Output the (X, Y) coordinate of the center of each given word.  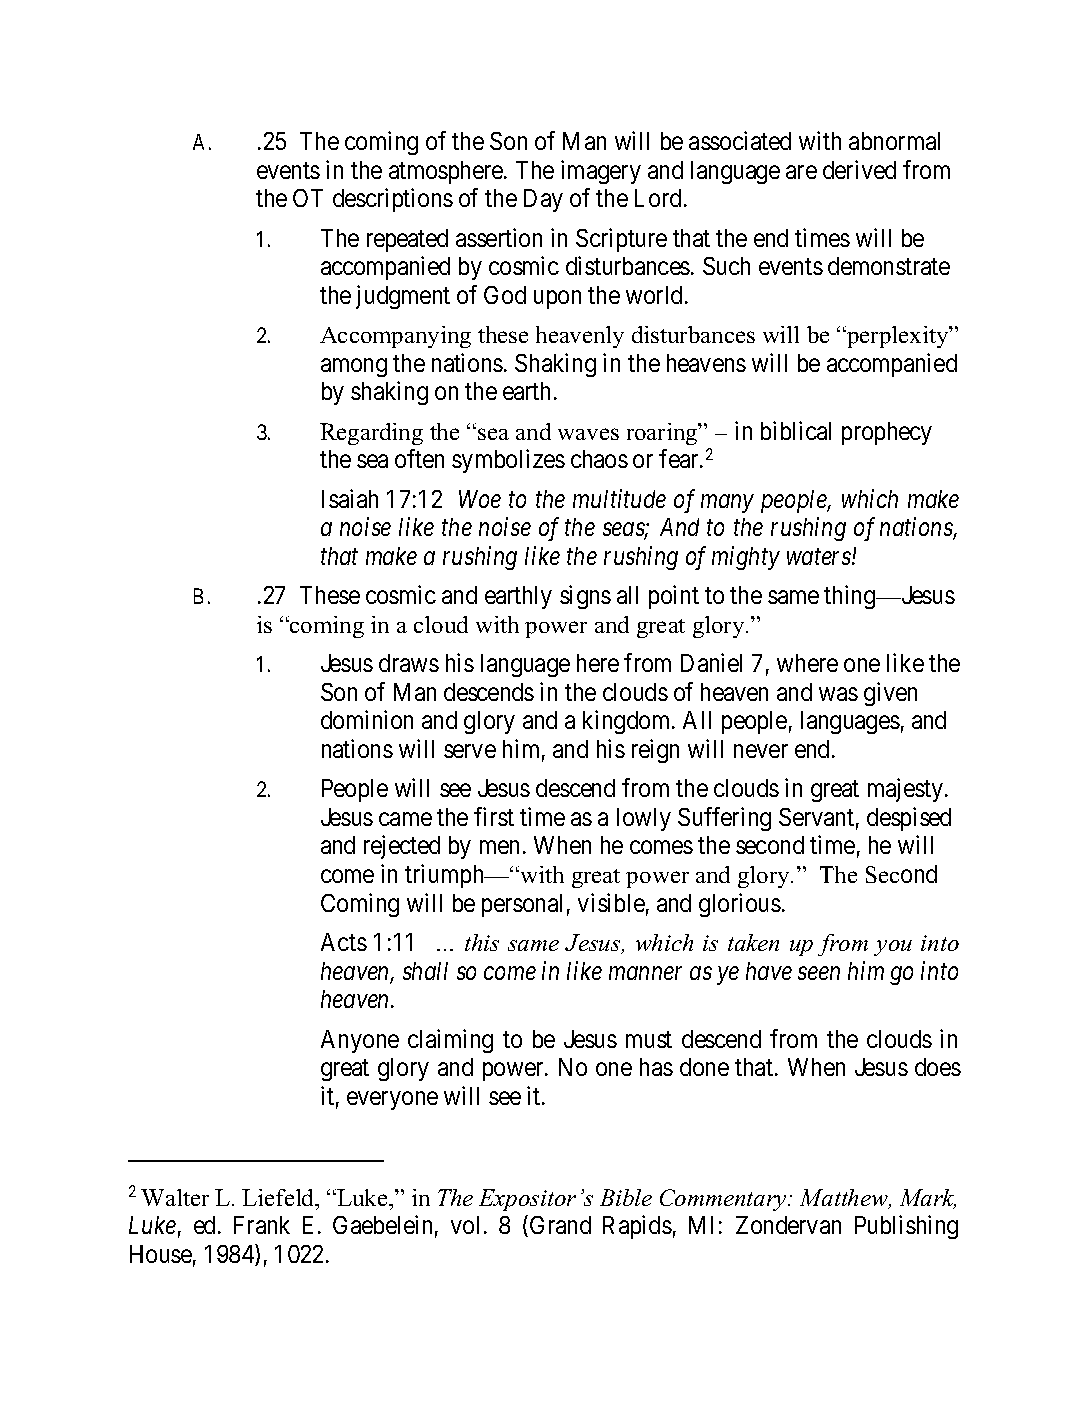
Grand (560, 1225)
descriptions (393, 200)
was (838, 694)
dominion (367, 719)
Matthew (845, 1199)
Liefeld (279, 1197)
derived (859, 169)
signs (585, 597)
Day (543, 200)
